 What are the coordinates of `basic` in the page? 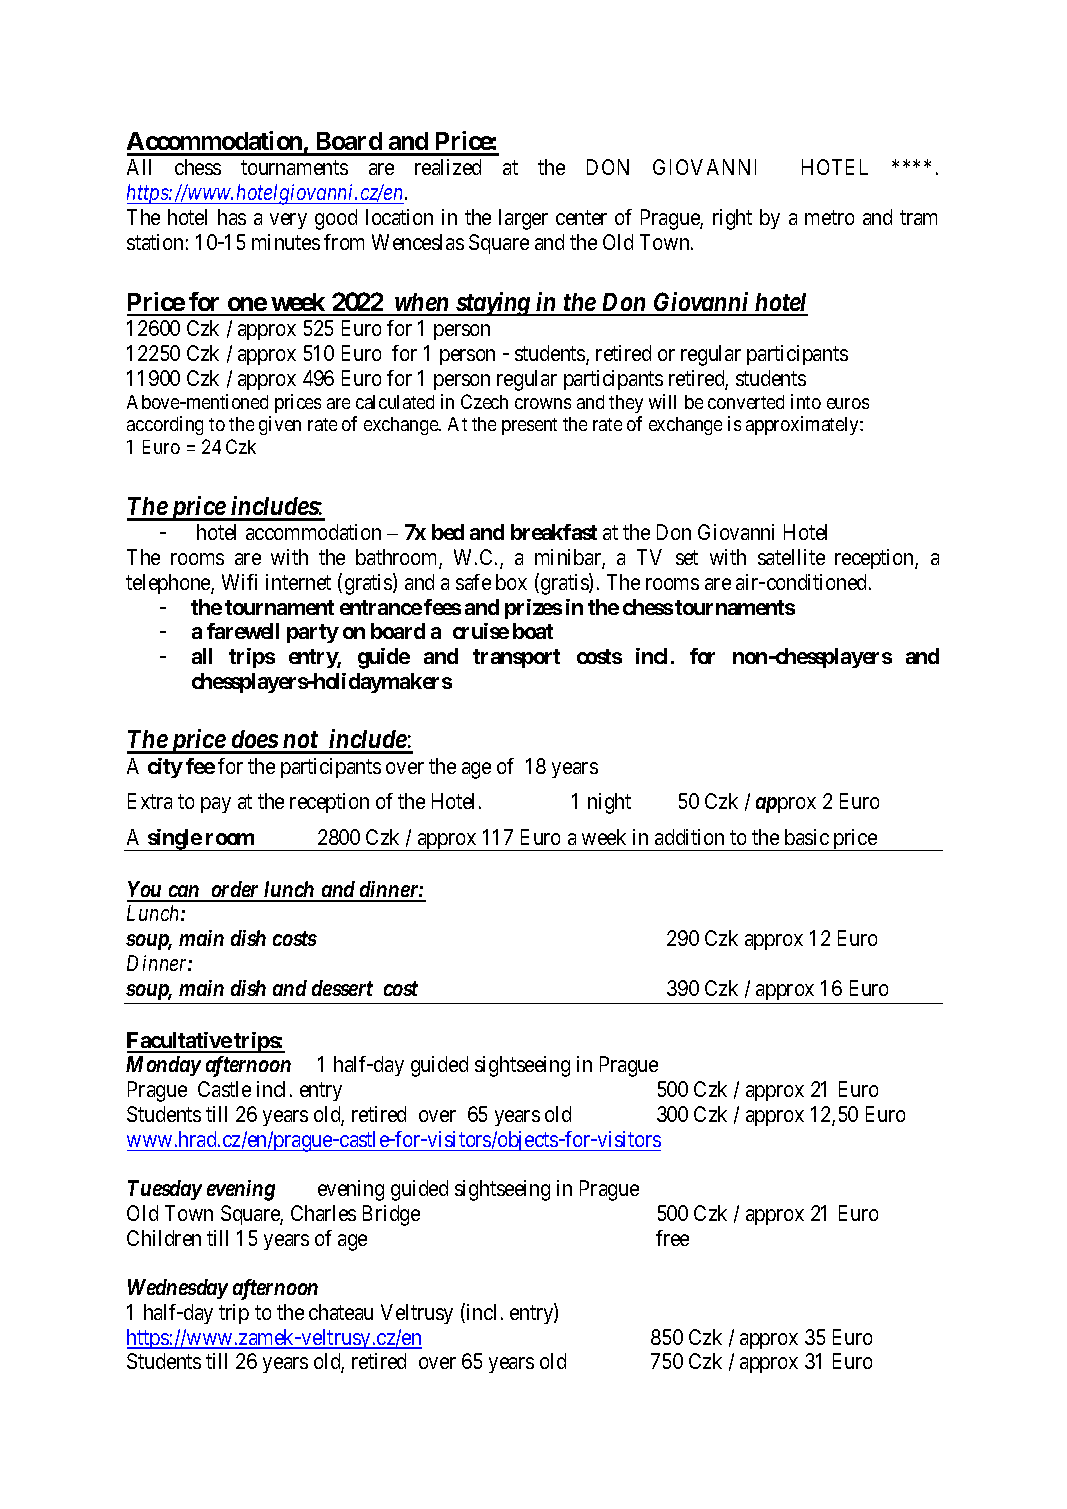 It's located at (807, 837).
